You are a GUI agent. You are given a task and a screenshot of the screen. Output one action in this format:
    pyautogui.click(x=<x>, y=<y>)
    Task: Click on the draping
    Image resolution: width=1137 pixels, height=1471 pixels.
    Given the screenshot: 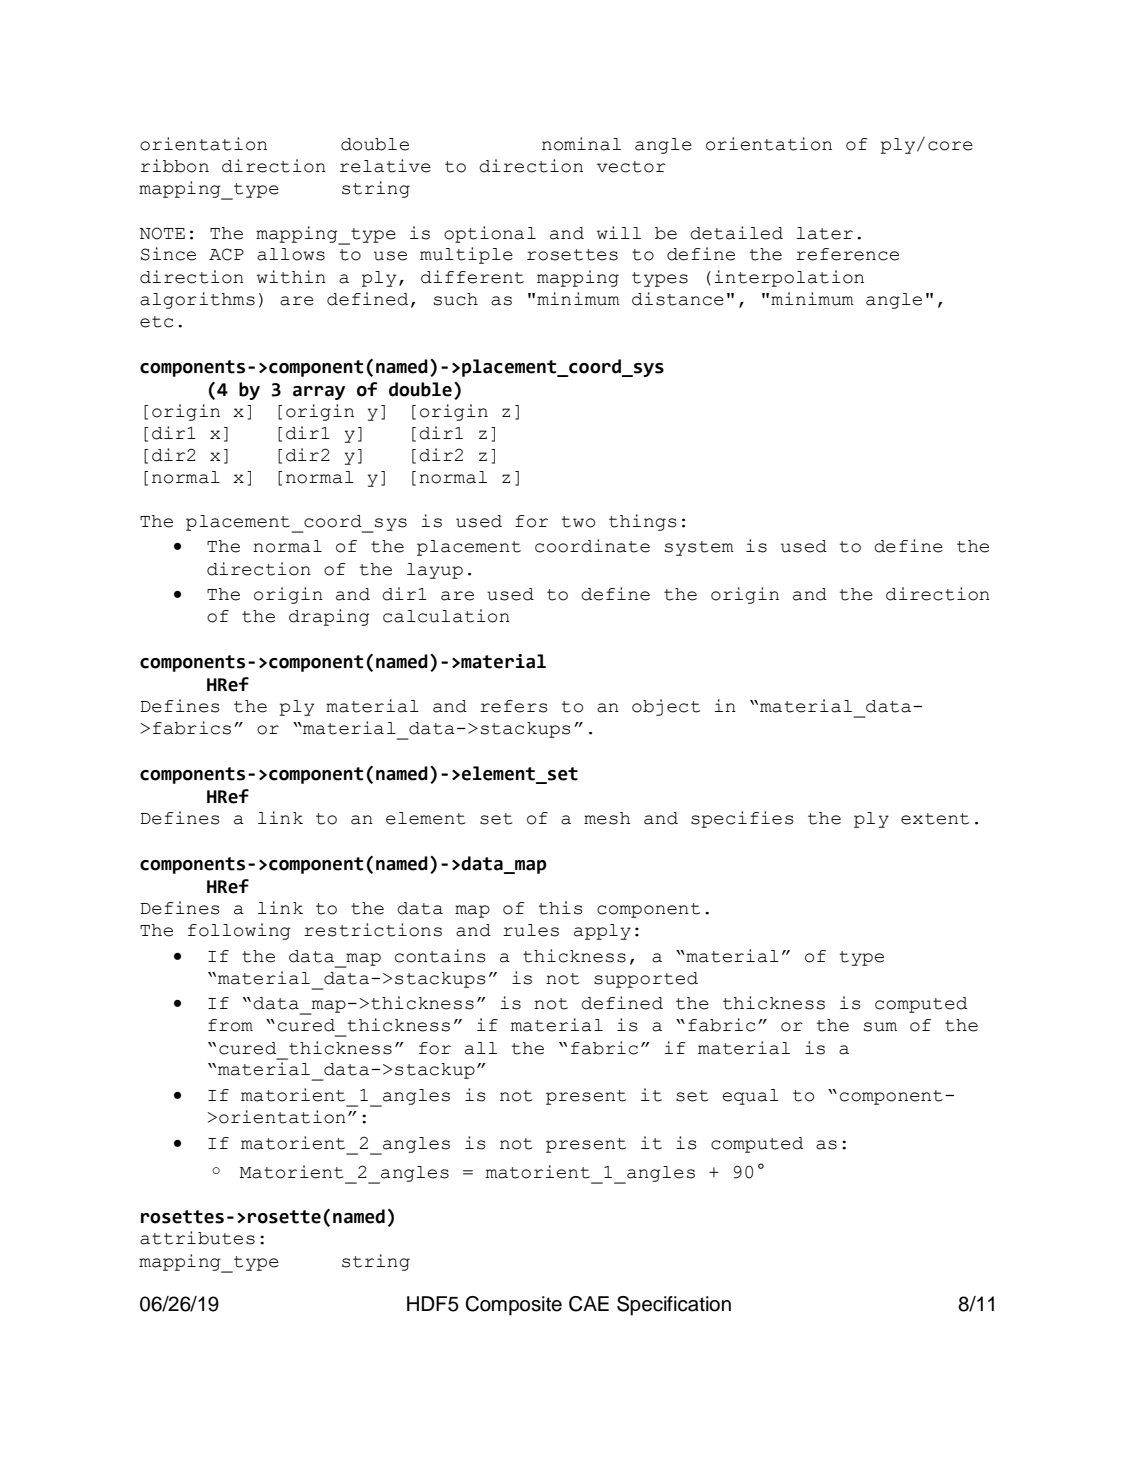 What is the action you would take?
    pyautogui.click(x=329, y=617)
